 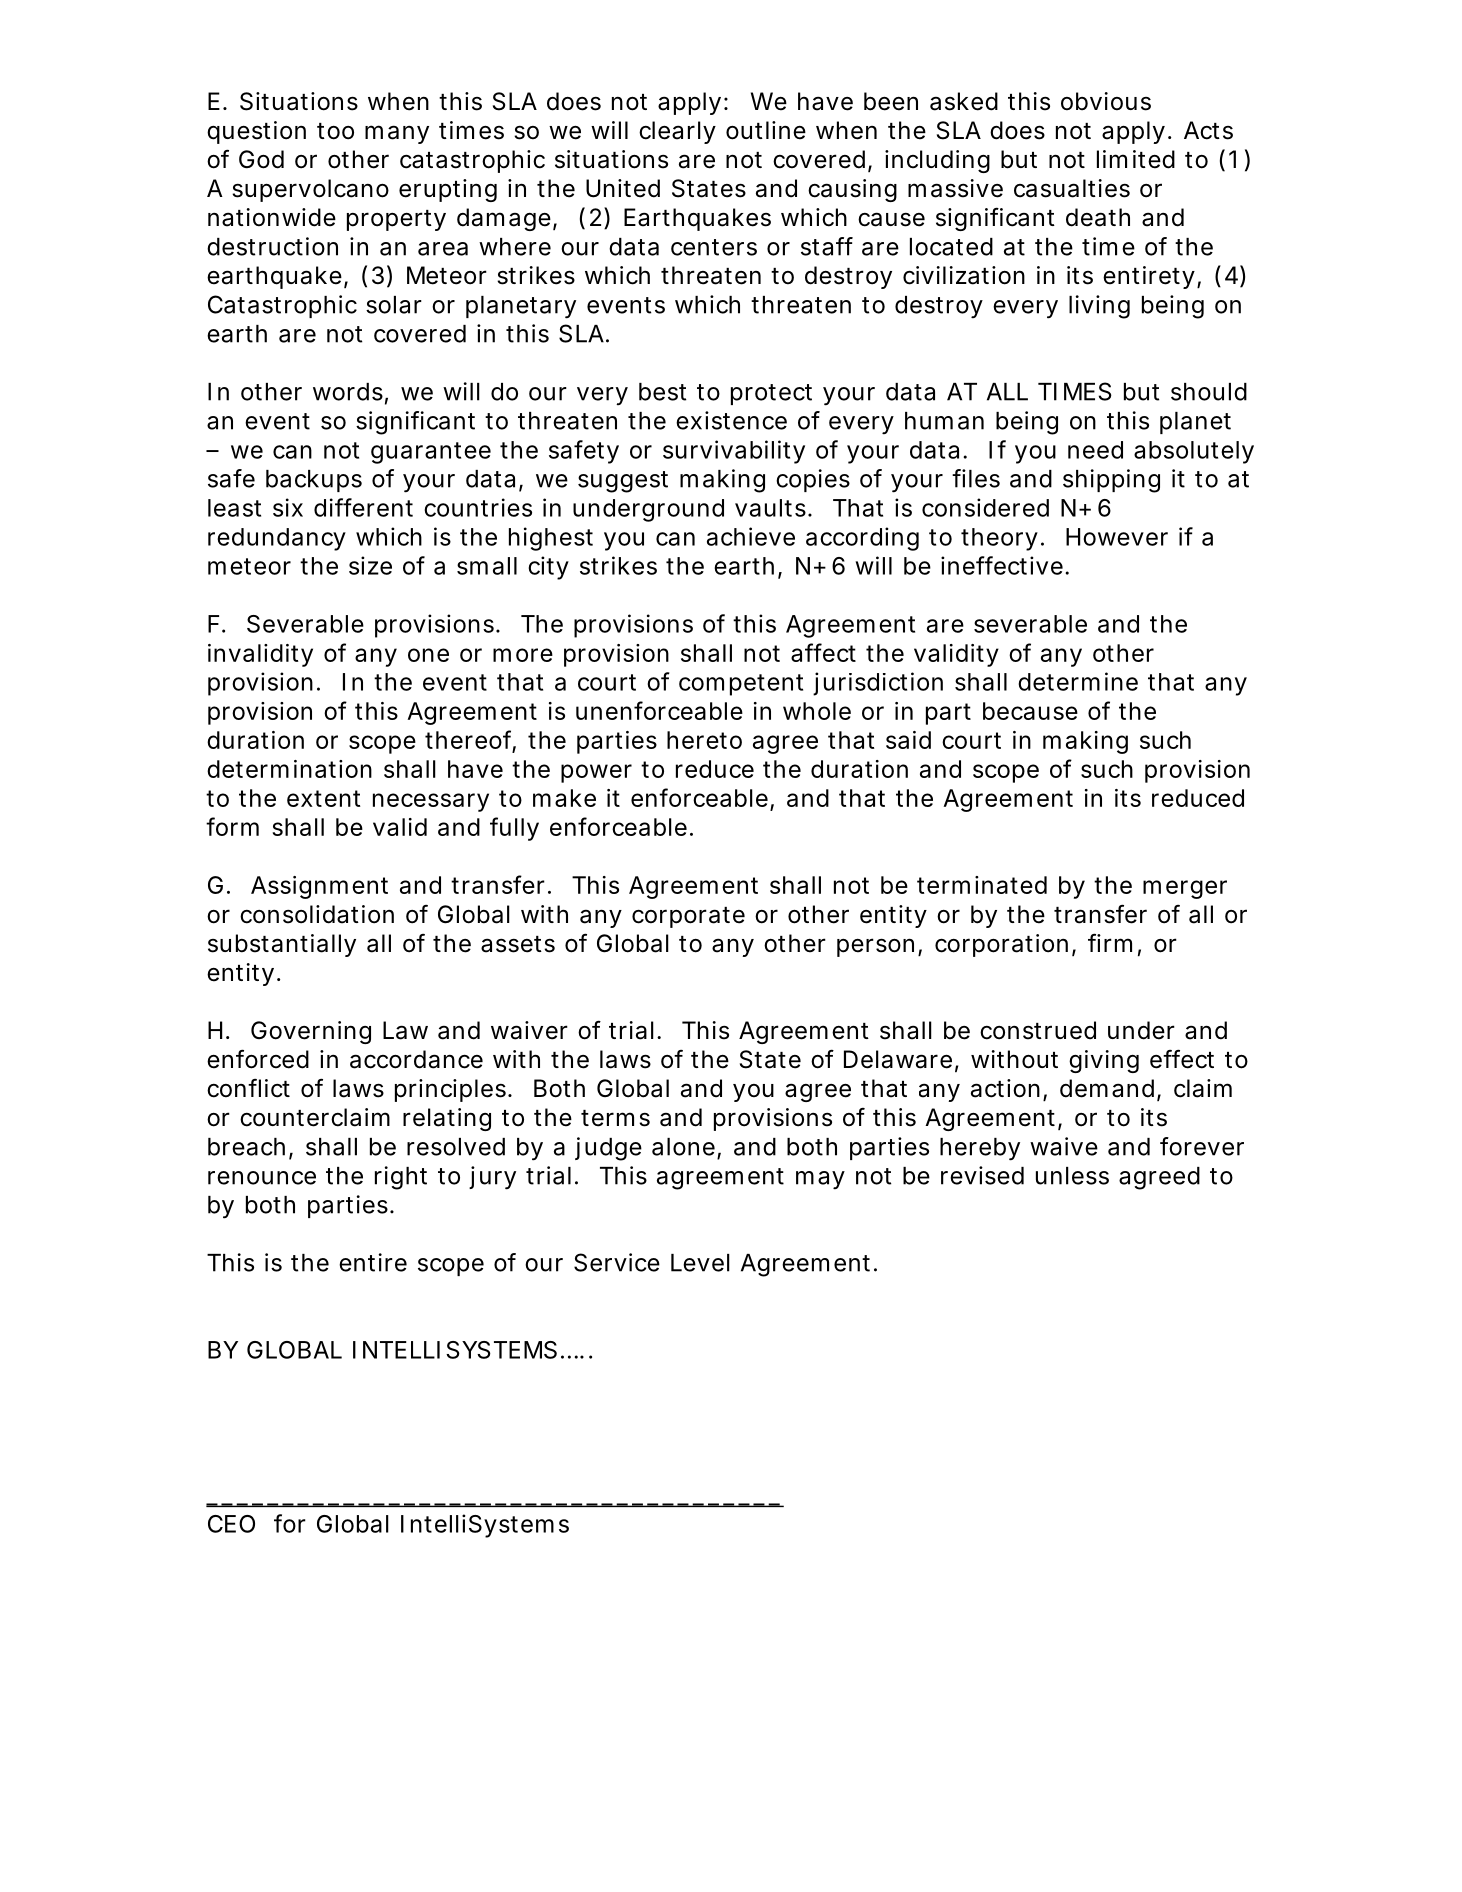 I want to click on may, so click(x=820, y=1180).
